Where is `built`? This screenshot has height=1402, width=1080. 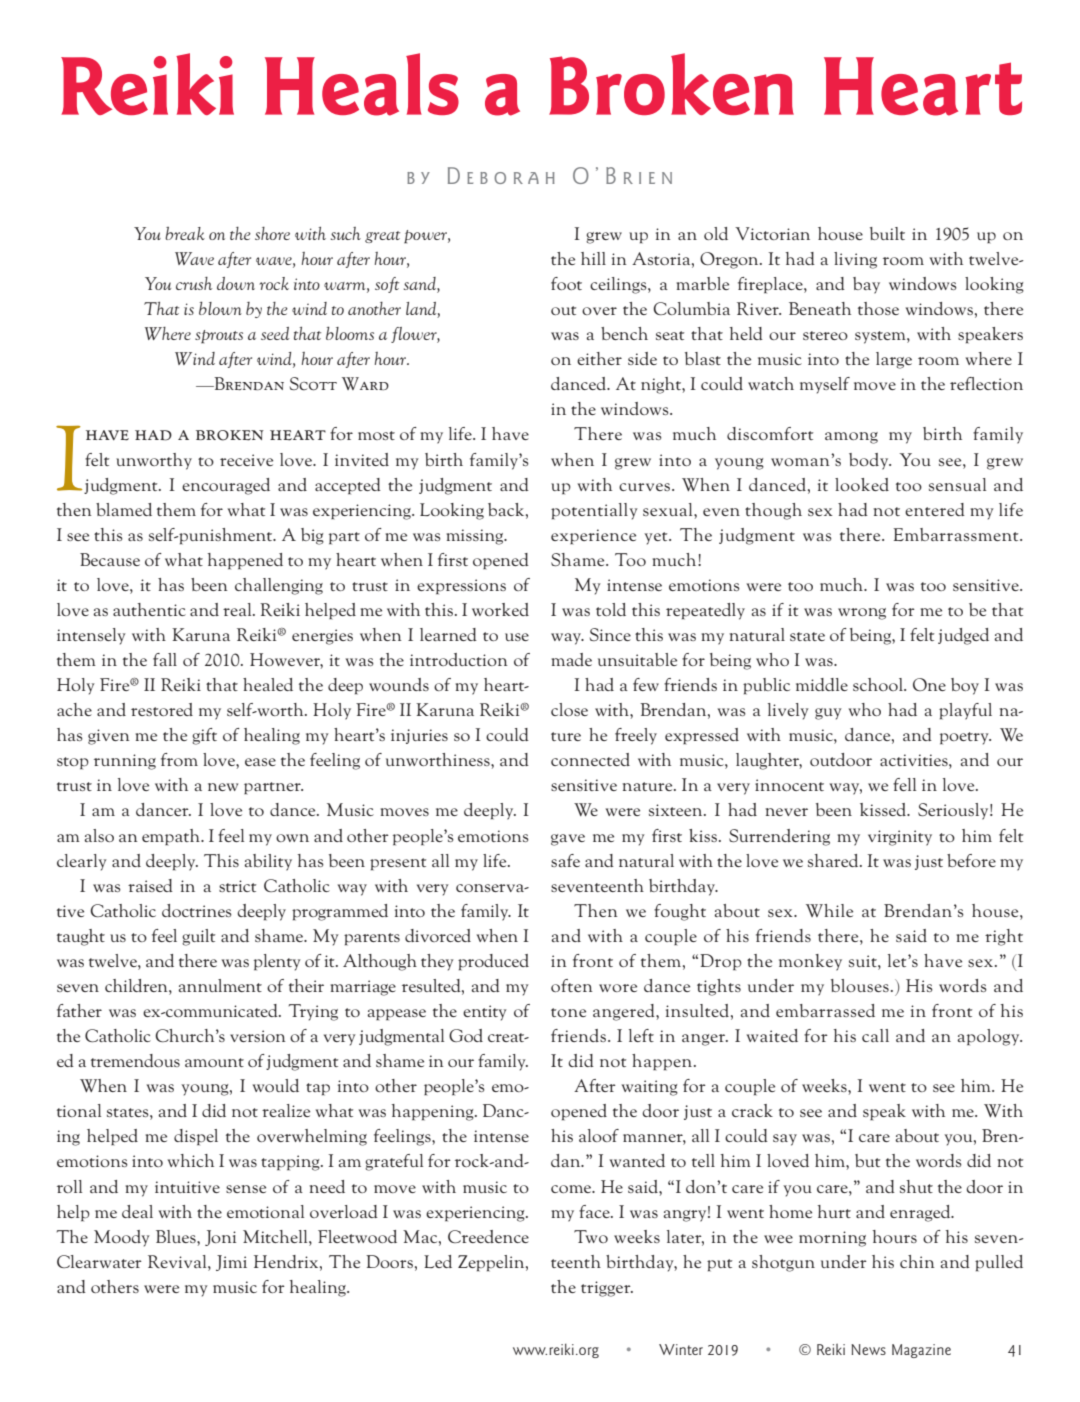
built is located at coordinates (887, 233).
